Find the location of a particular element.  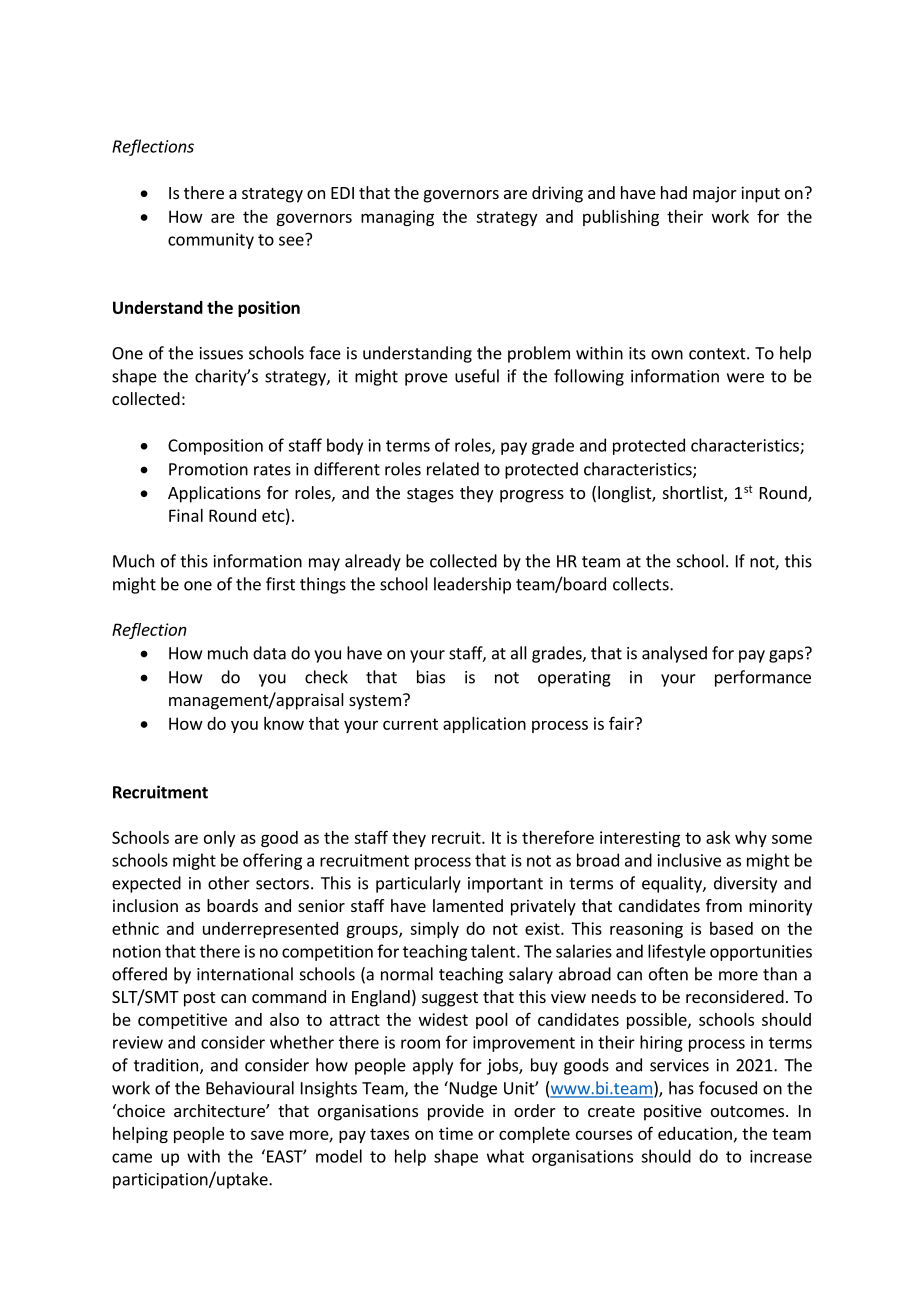

architecture is located at coordinates (220, 1110).
